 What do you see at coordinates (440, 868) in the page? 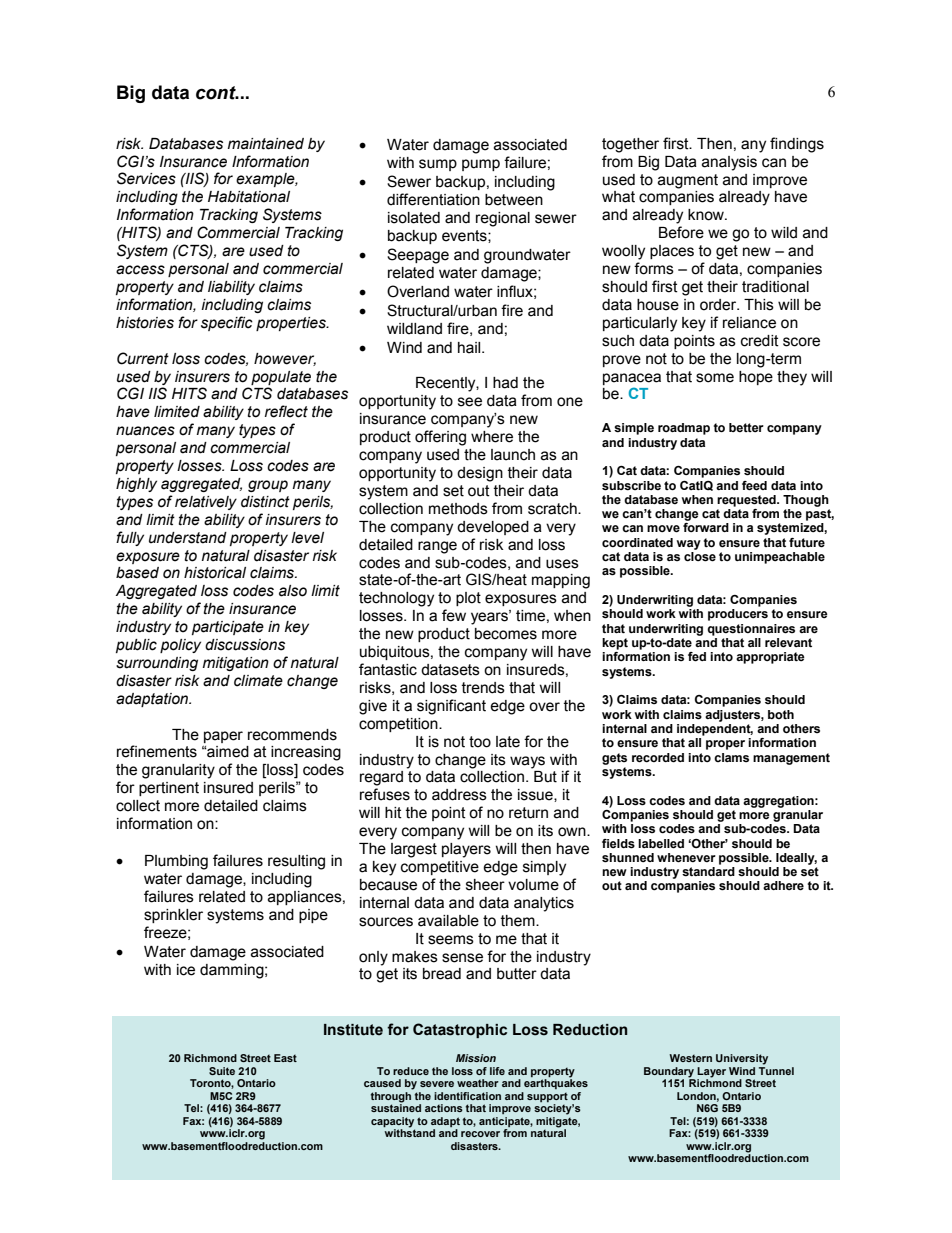
I see `competitive` at bounding box center [440, 868].
